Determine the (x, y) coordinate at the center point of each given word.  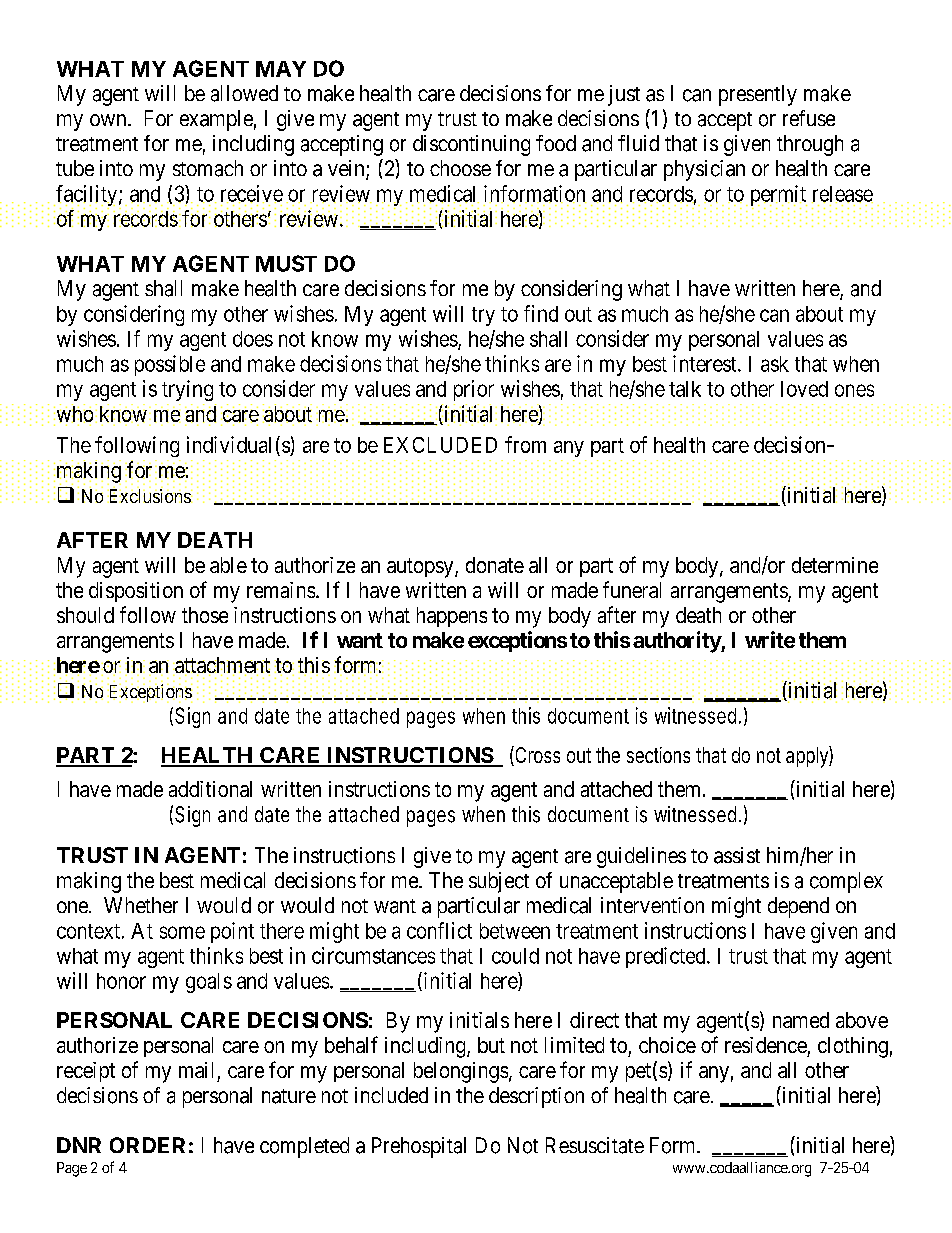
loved (804, 389)
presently (758, 95)
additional (210, 789)
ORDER (147, 1145)
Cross (536, 756)
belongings (461, 1072)
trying (187, 390)
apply (808, 757)
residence (766, 1045)
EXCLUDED (440, 445)
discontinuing (471, 145)
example (216, 120)
